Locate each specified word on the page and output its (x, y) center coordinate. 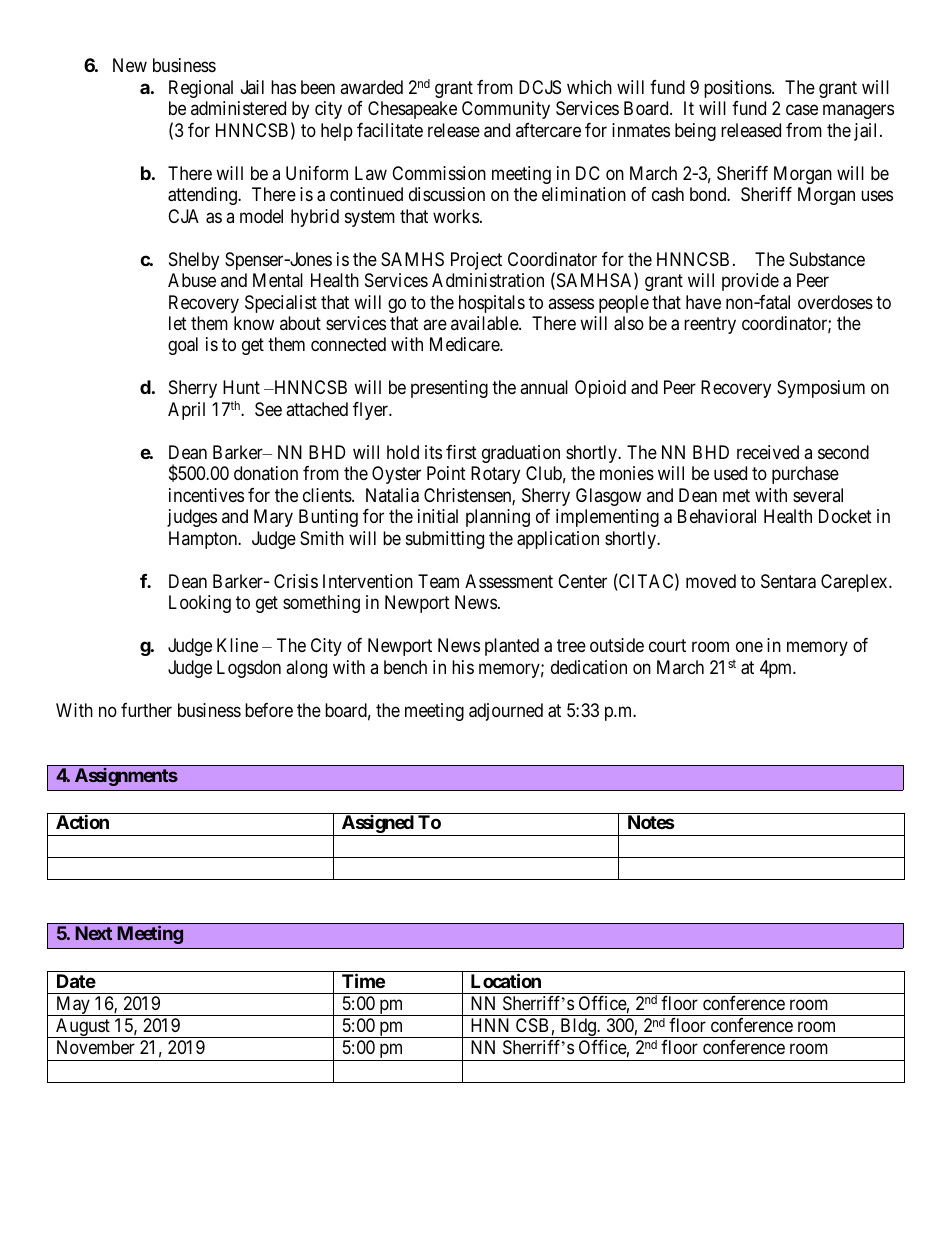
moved (711, 581)
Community (506, 110)
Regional (201, 89)
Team (438, 581)
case (802, 110)
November (96, 1047)
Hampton (204, 540)
